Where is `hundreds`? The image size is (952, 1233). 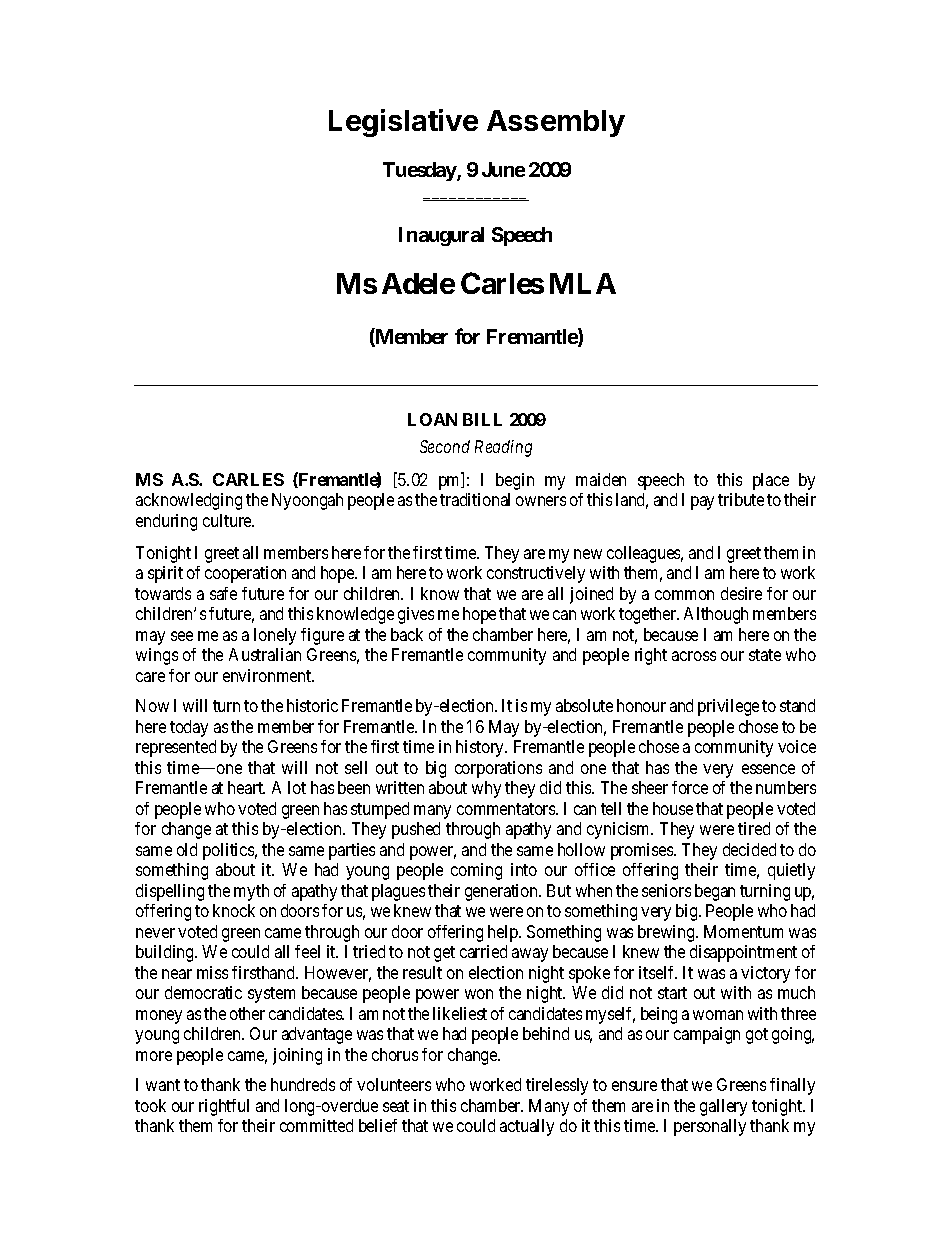
hundreds is located at coordinates (303, 1084).
